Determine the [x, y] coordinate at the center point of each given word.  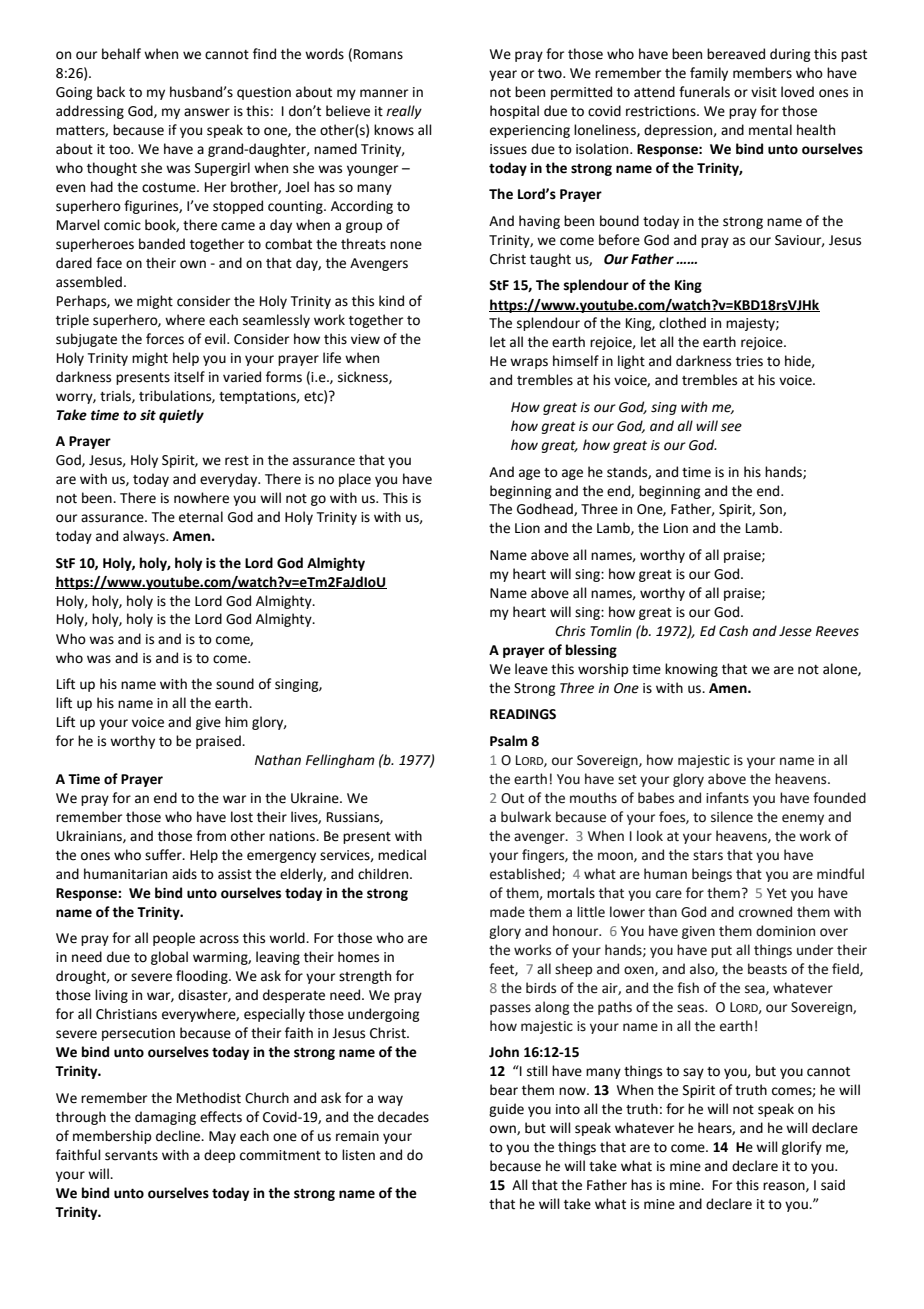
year [503, 75]
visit [764, 92]
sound [235, 684]
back [111, 92]
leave [531, 669]
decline [179, 1136]
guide [506, 1110]
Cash [733, 631]
